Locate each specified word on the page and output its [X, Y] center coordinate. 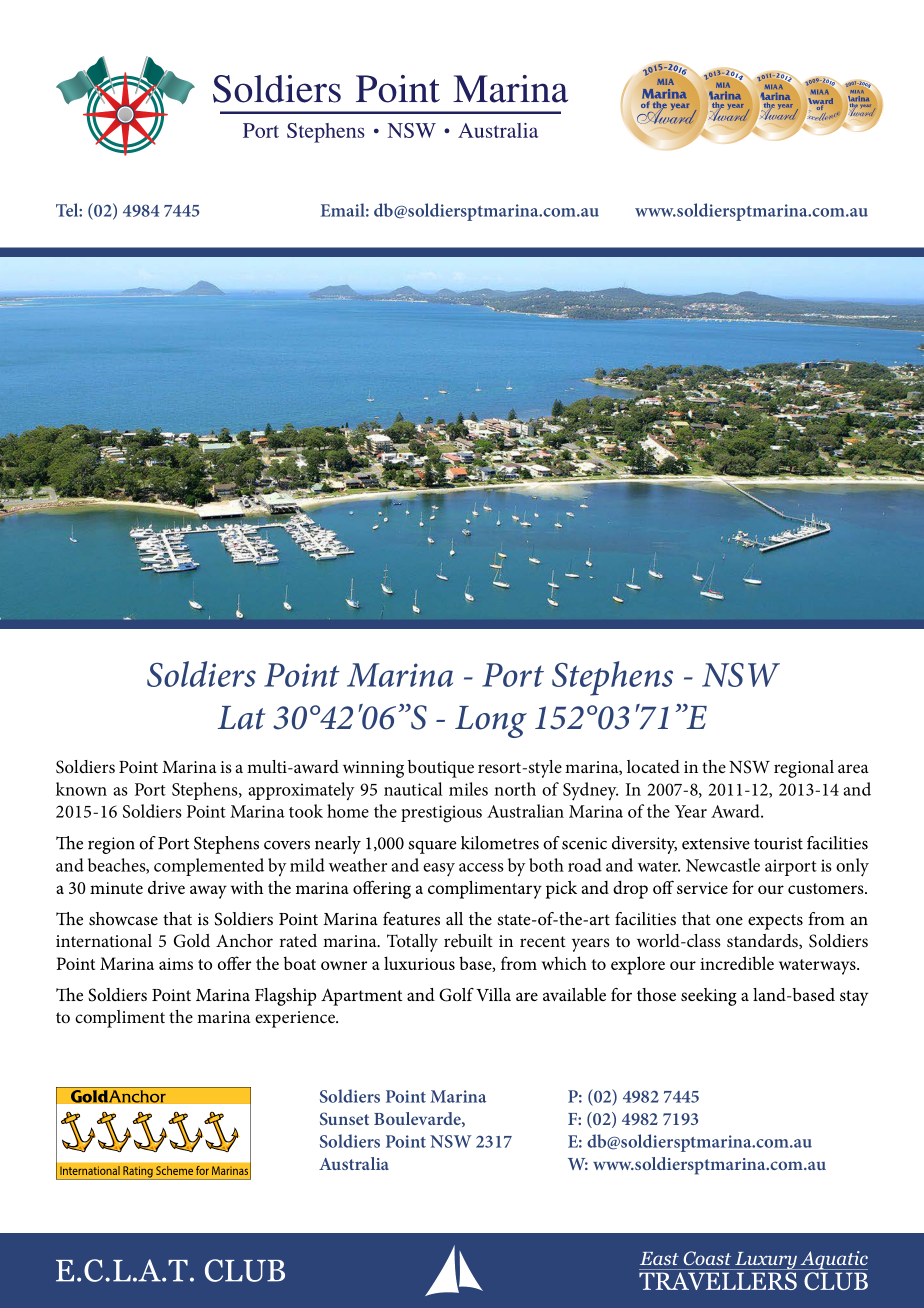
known [81, 789]
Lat [242, 718]
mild [307, 865]
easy [439, 870]
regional [804, 769]
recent [543, 941]
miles [468, 789]
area [853, 768]
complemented [209, 867]
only [852, 867]
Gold [192, 941]
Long [491, 722]
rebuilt [468, 940]
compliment [120, 1019]
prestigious [441, 814]
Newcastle [723, 865]
